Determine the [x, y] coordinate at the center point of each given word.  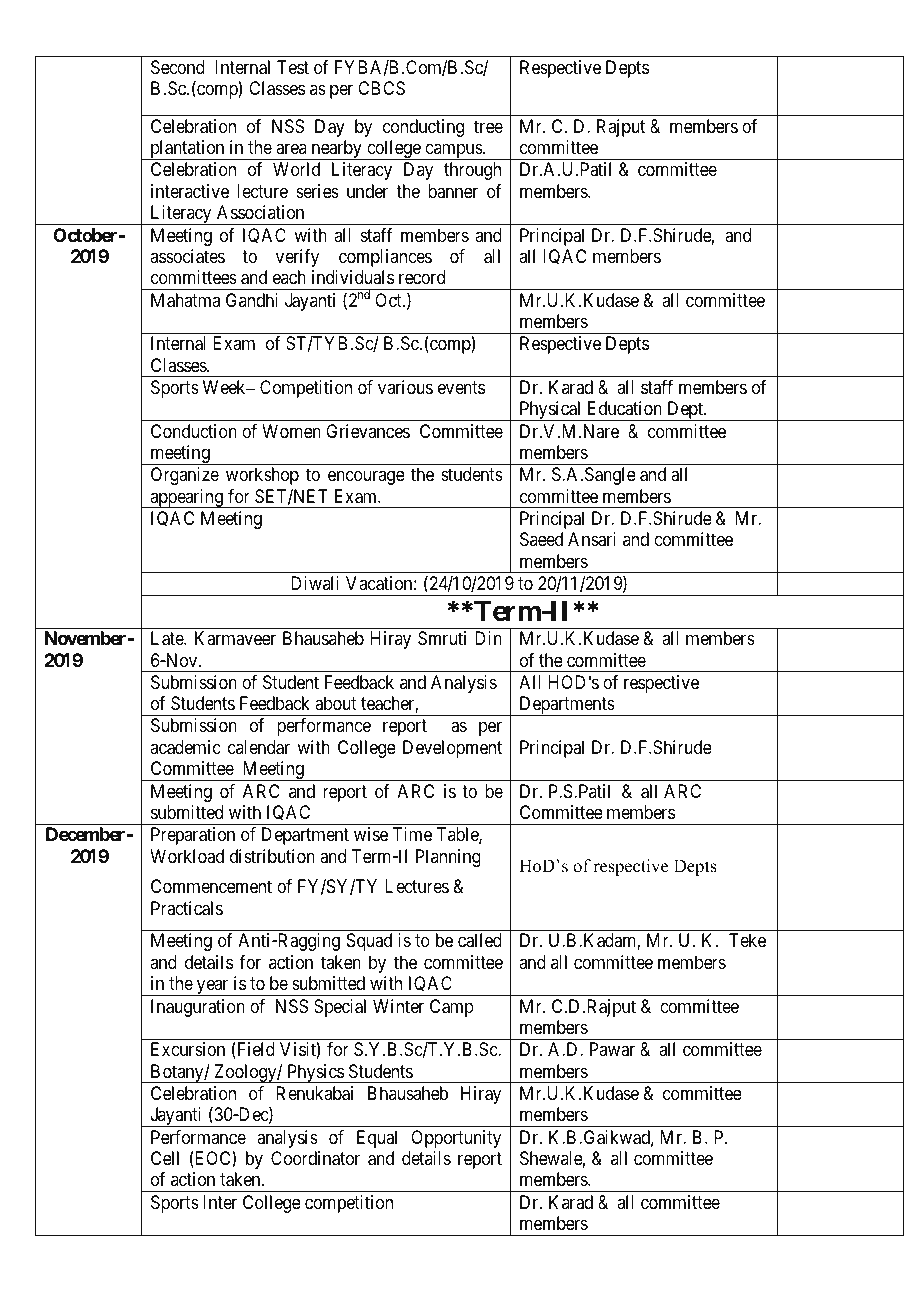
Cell [165, 1158]
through [472, 171]
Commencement [211, 886]
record [422, 277]
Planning [448, 858]
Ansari [592, 539]
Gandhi [252, 300]
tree [488, 126]
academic [185, 747]
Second [178, 67]
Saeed [541, 539]
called [480, 940]
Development [452, 749]
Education [625, 408]
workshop [262, 476]
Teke [747, 940]
